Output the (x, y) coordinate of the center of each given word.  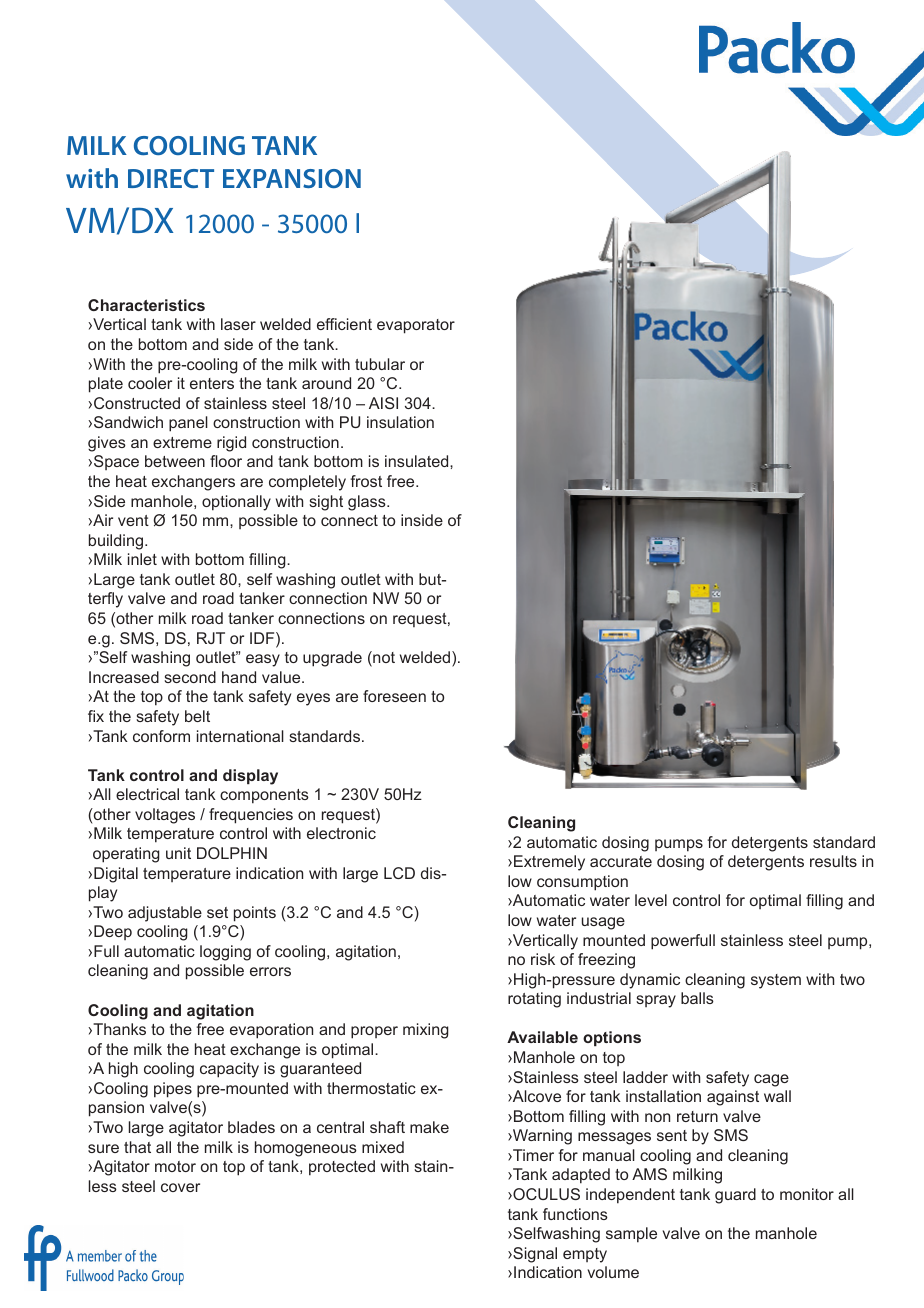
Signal (534, 1255)
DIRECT (171, 178)
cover (180, 1187)
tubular (380, 364)
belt (197, 716)
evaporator (416, 326)
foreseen (394, 696)
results (833, 861)
